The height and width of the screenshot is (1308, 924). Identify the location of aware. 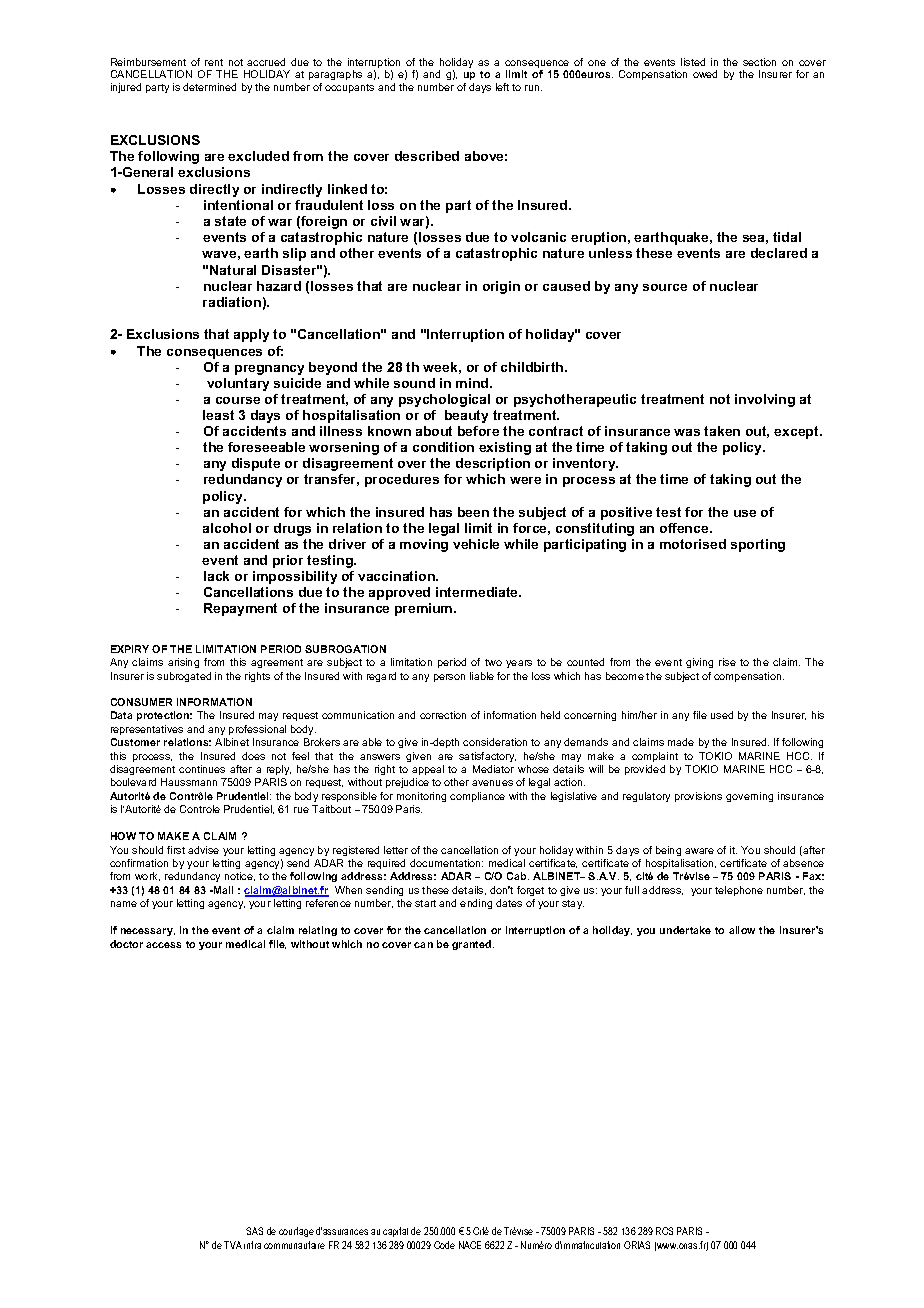
(699, 851).
